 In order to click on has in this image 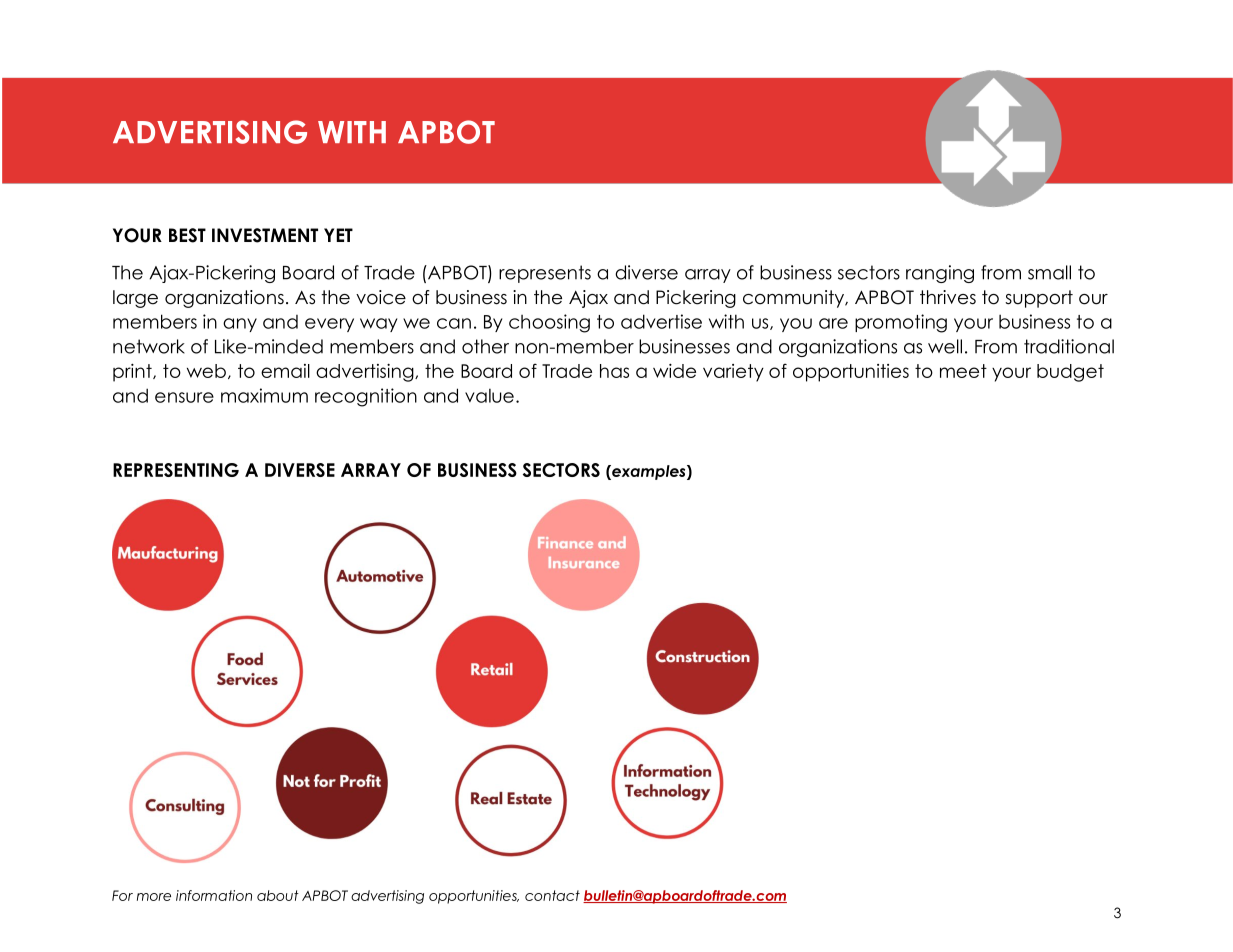, I will do `click(614, 371)`.
